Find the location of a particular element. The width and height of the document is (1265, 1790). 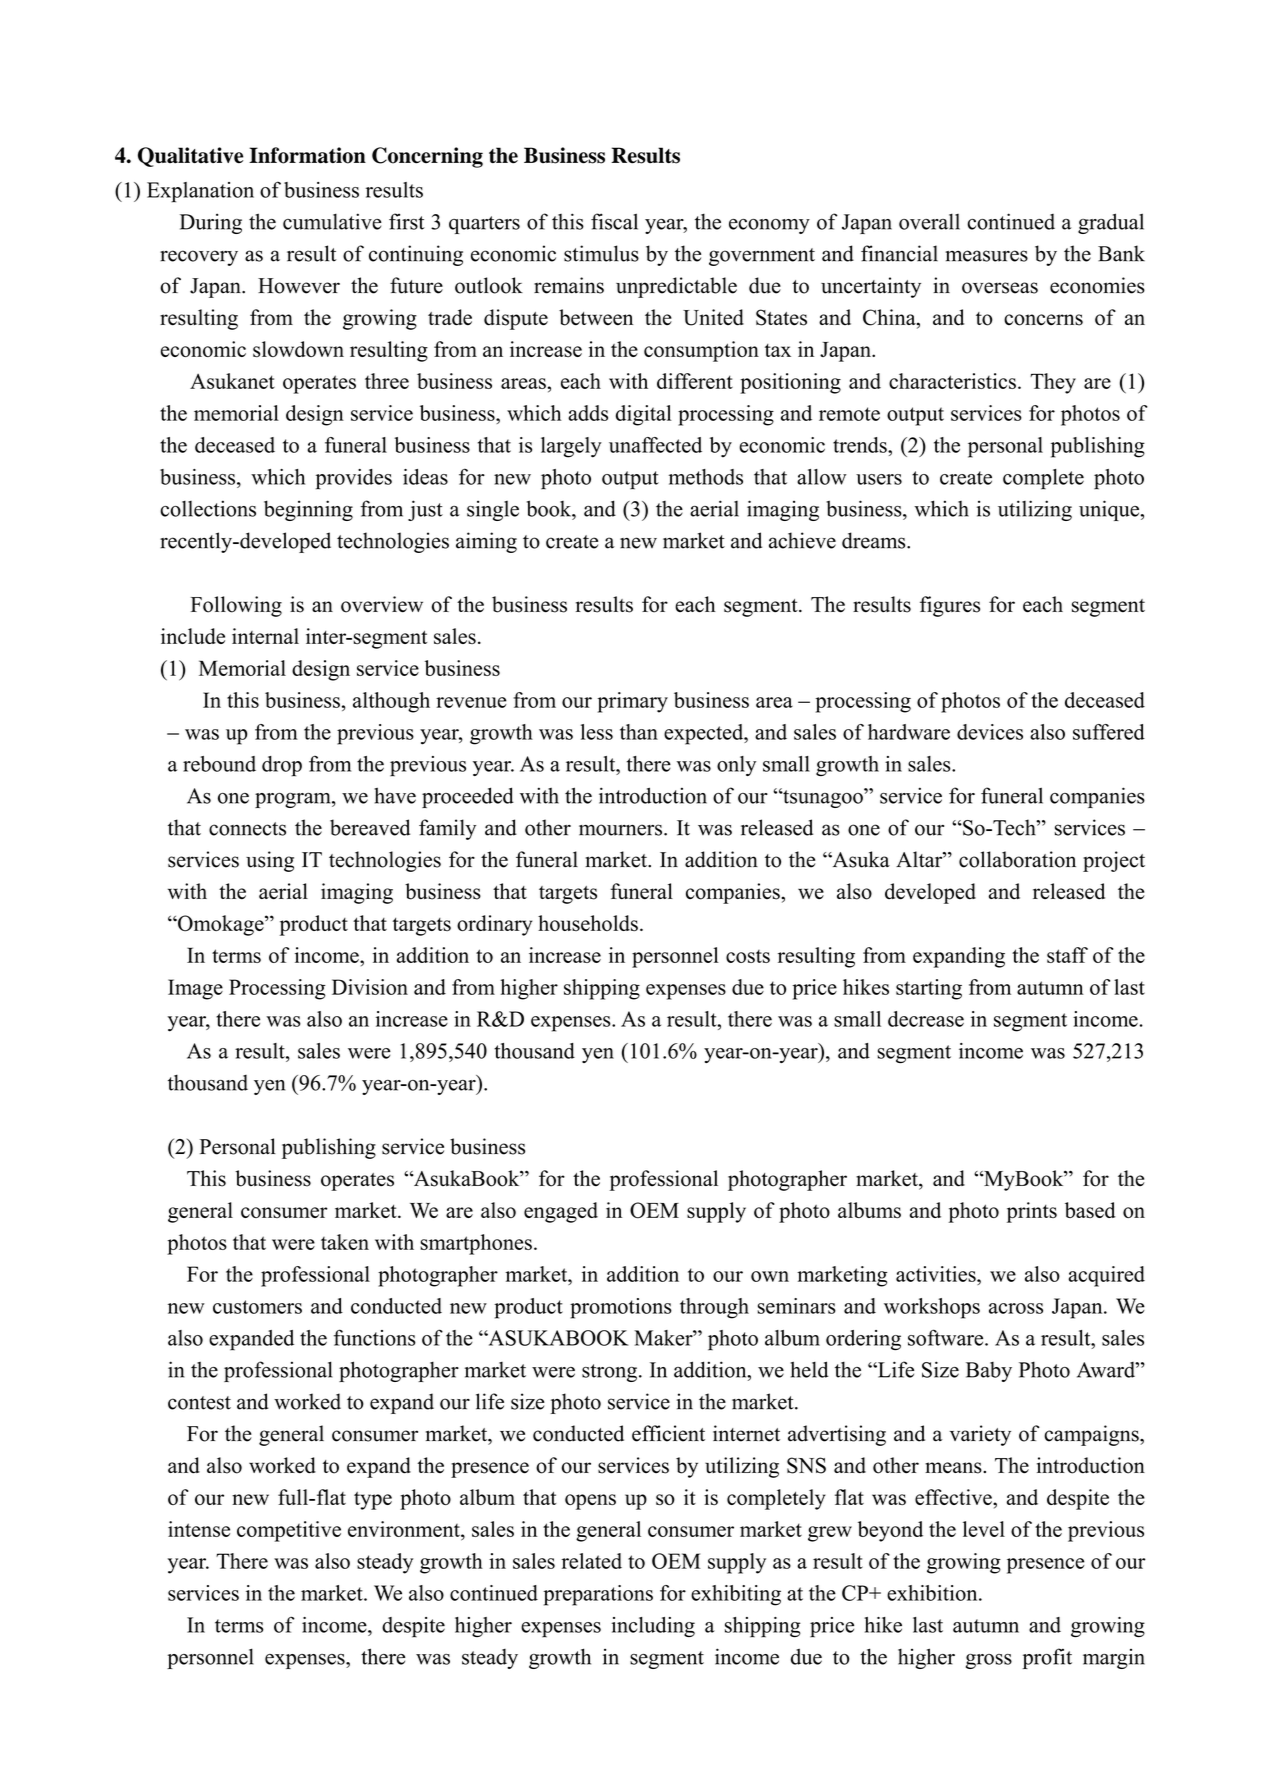

using is located at coordinates (270, 861).
